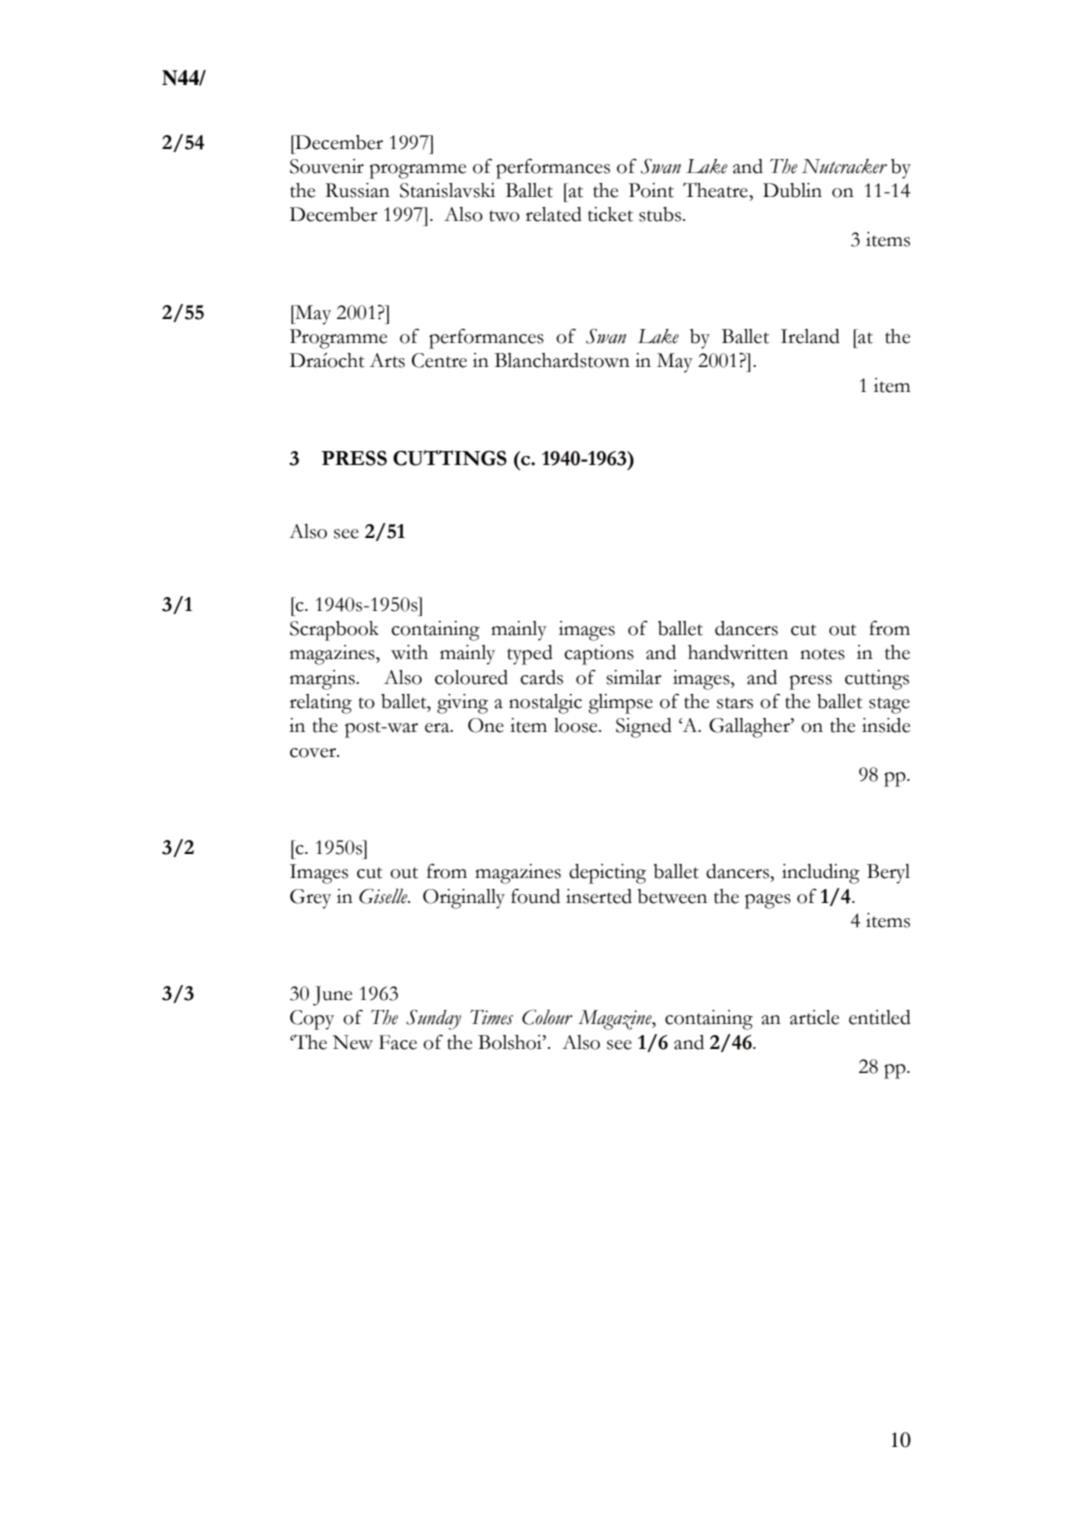 This image has width=1073, height=1517. What do you see at coordinates (810, 336) in the image?
I see `Ireland` at bounding box center [810, 336].
